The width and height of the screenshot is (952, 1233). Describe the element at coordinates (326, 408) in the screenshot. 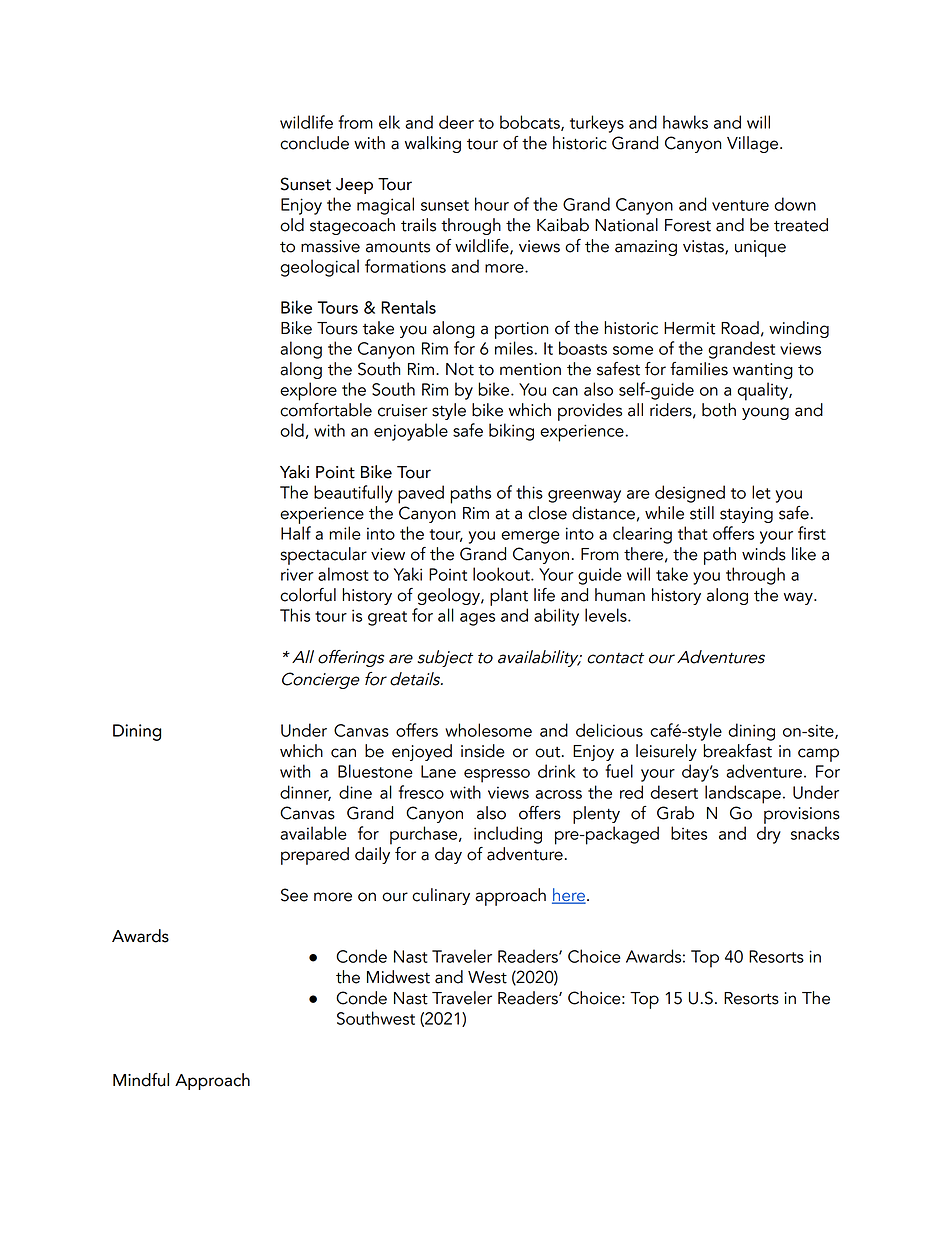

I see `comfortable` at that location.
